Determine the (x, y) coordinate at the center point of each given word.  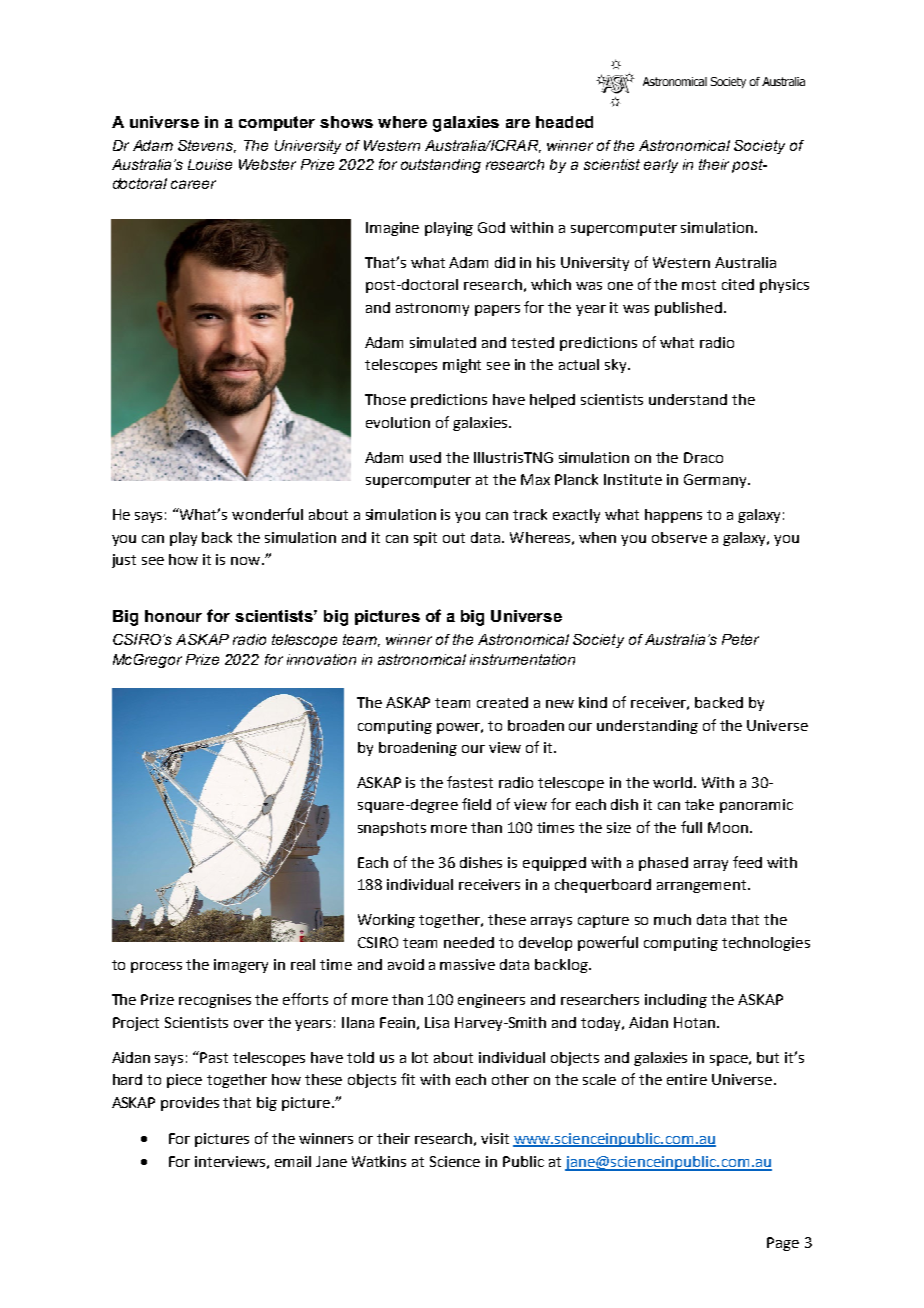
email (293, 1161)
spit (425, 539)
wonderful (267, 514)
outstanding (441, 166)
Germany (716, 481)
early (661, 166)
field (476, 804)
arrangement (703, 886)
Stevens (207, 146)
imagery (241, 966)
